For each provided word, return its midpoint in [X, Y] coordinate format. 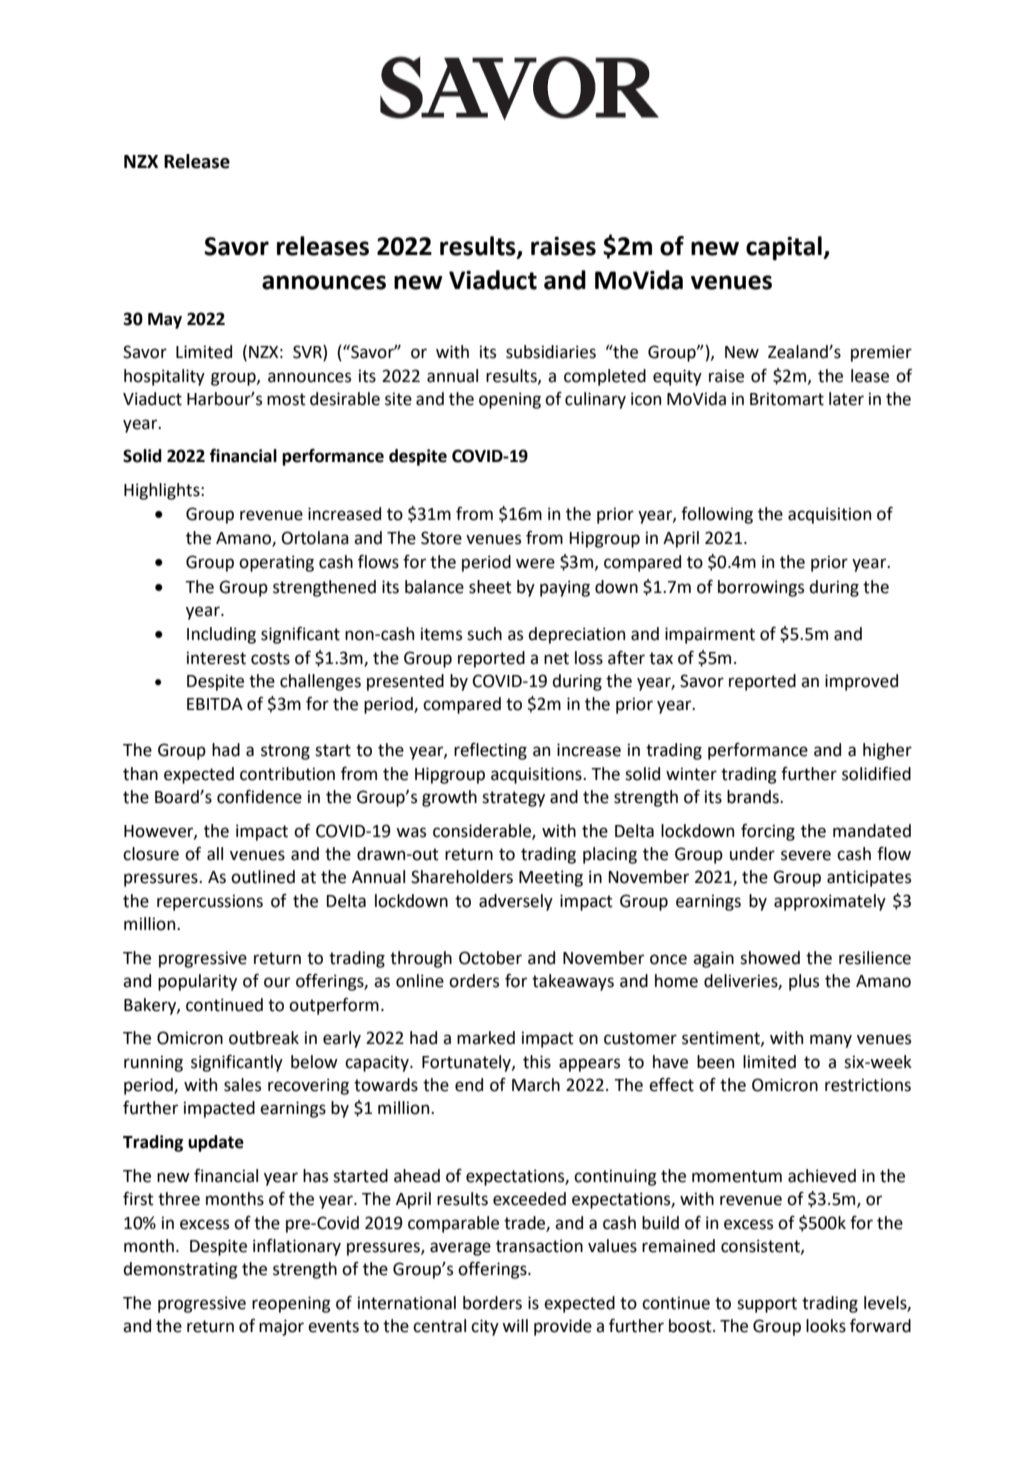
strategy [513, 799]
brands [754, 797]
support [767, 1305]
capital [785, 248]
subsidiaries [551, 352]
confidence [259, 797]
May [165, 321]
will [515, 1325]
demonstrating [180, 1270]
